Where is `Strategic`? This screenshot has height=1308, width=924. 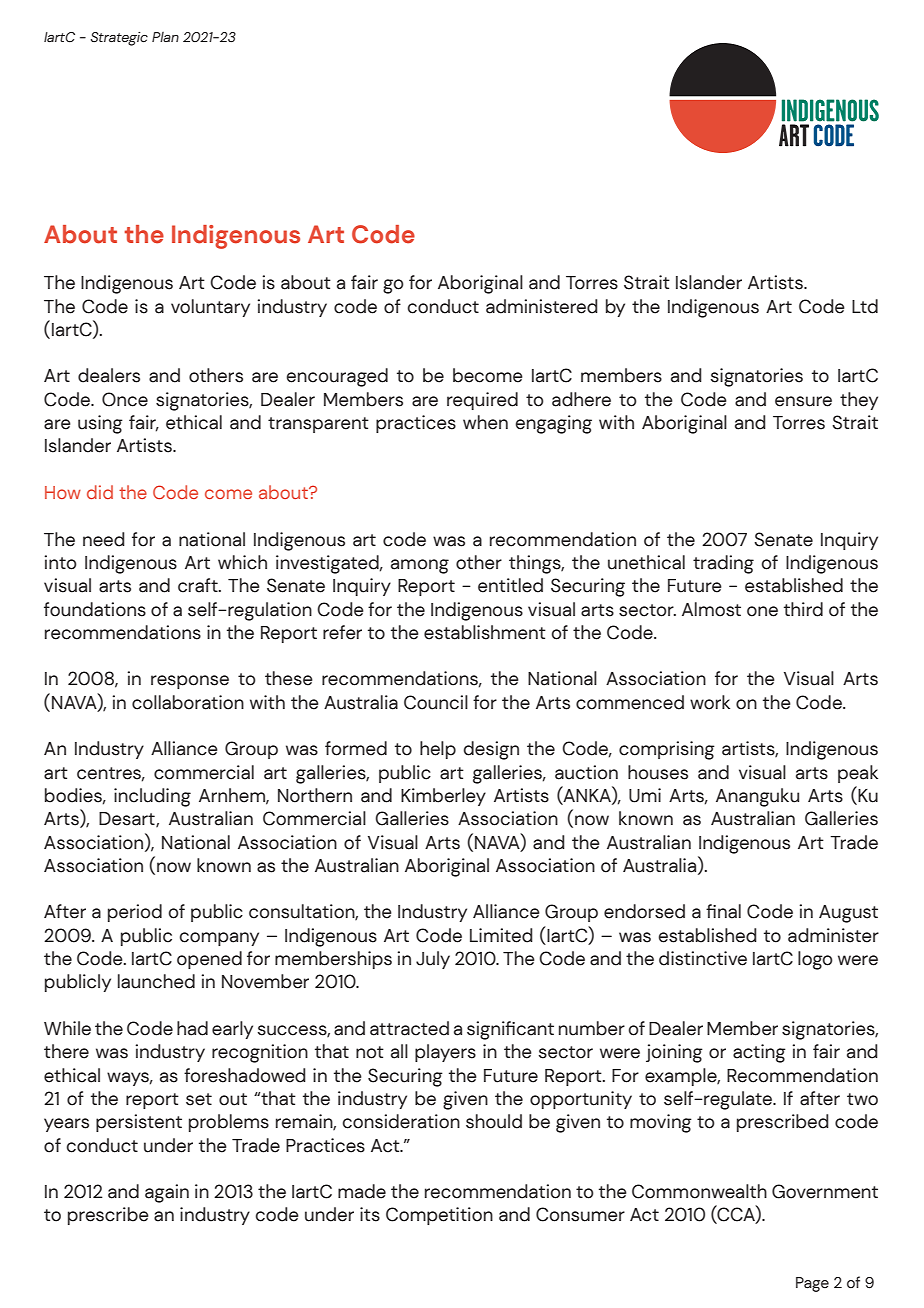 Strategic is located at coordinates (119, 39).
